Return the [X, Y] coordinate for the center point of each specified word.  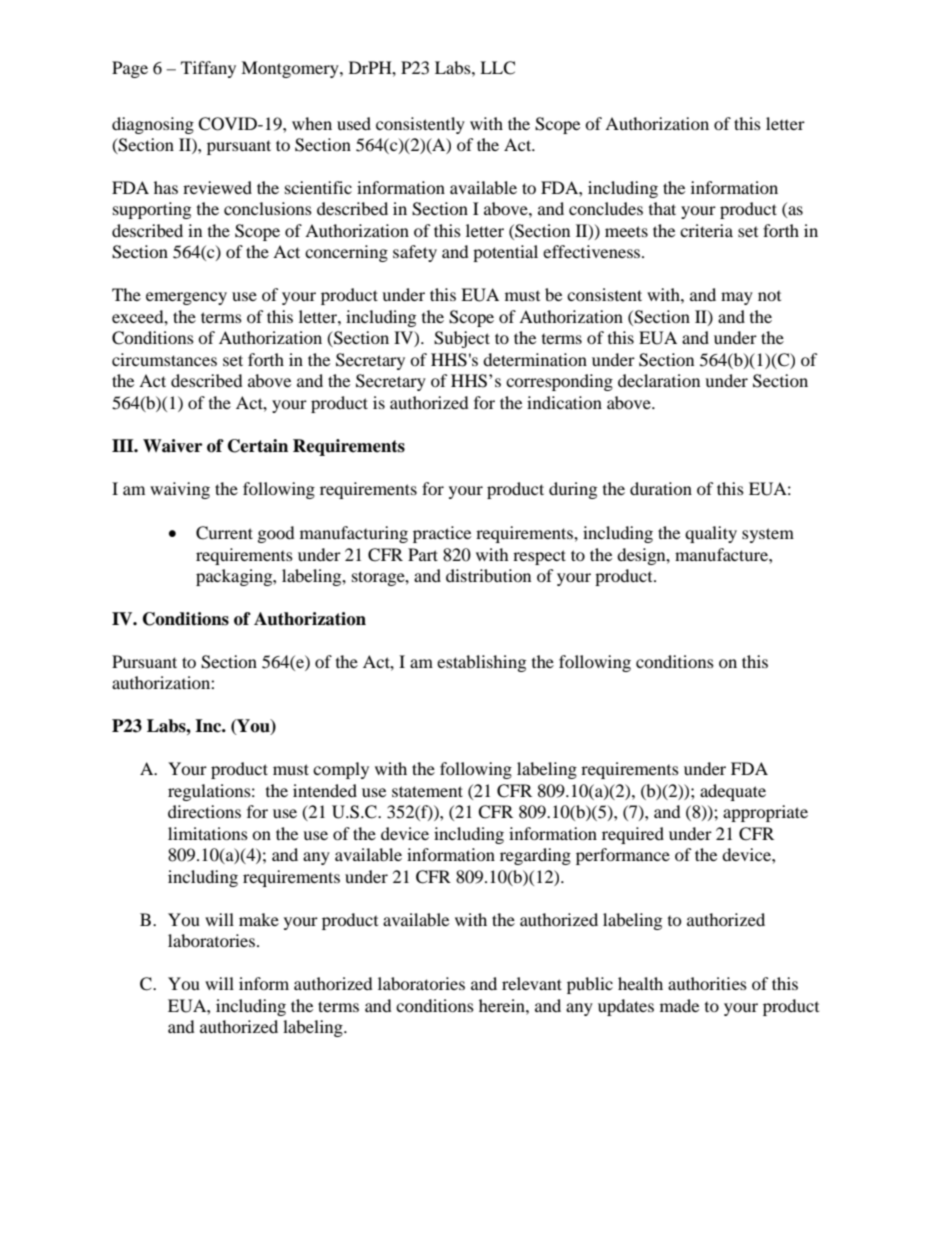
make [259, 919]
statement [427, 791]
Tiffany [208, 69]
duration [661, 488]
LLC [497, 68]
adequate [733, 792]
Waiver [172, 446]
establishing [481, 663]
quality [711, 534]
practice [442, 534]
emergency [186, 298]
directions [204, 811]
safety [415, 253]
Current [224, 533]
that [662, 208]
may [737, 298]
